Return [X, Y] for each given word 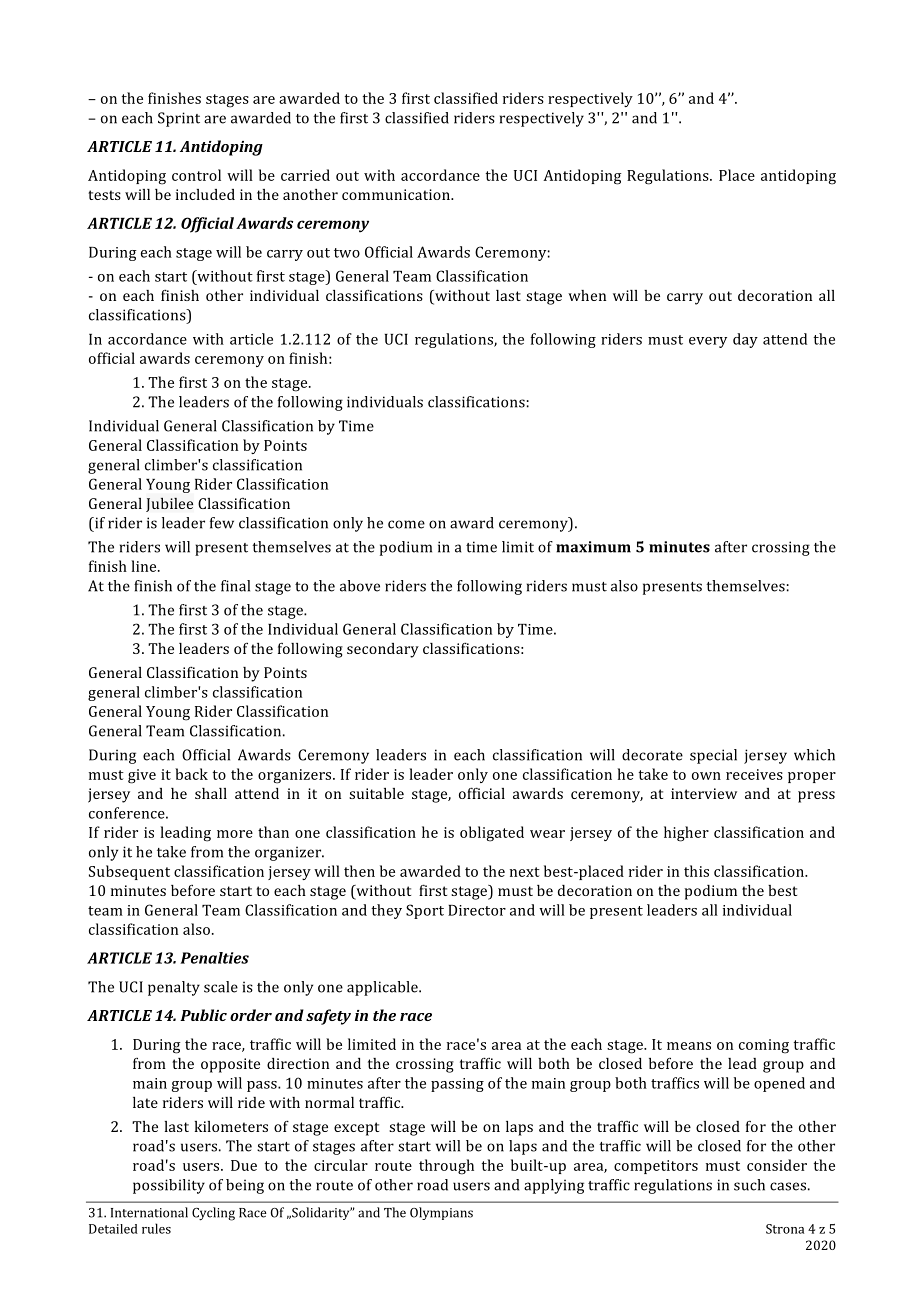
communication [397, 194]
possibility [169, 1186]
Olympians [441, 1213]
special [713, 756]
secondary [383, 650]
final [235, 586]
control [196, 175]
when [587, 295]
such [749, 1185]
